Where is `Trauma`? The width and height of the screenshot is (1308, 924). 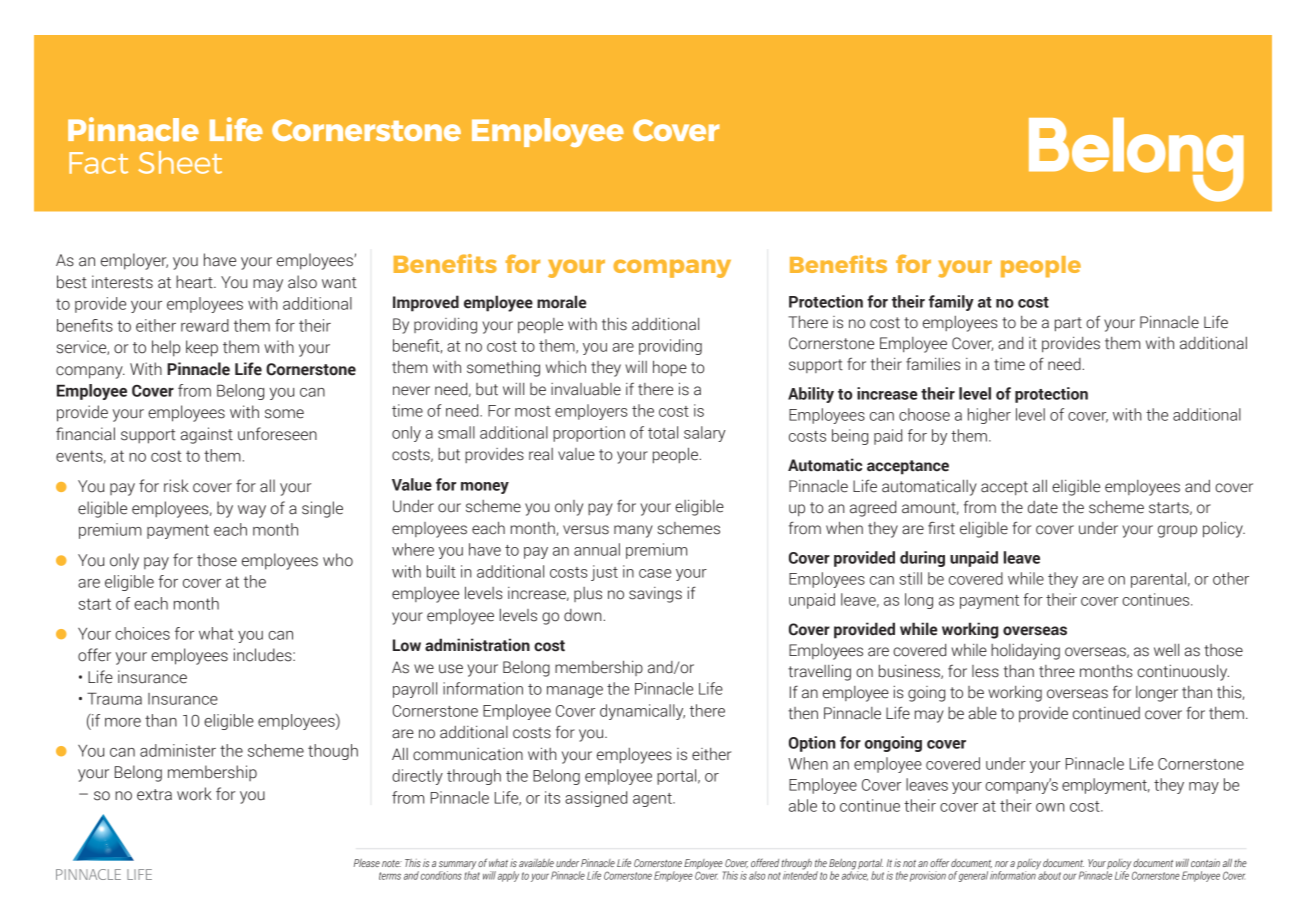
Trauma is located at coordinates (114, 698).
